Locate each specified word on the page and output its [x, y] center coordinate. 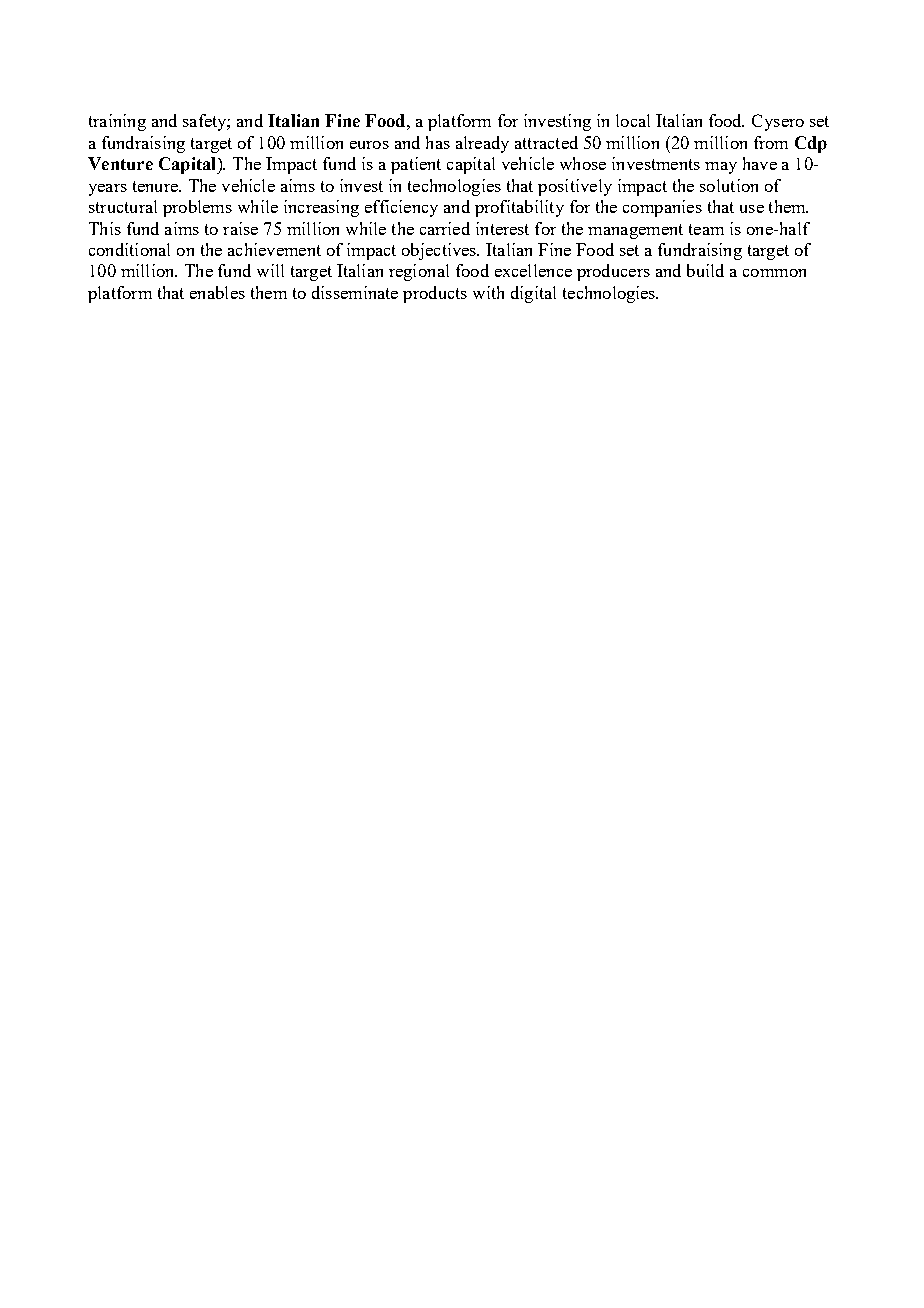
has [438, 142]
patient [416, 165]
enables [217, 292]
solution [729, 185]
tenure [156, 186]
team [706, 229]
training [117, 122]
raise [240, 228]
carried [445, 228]
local [633, 120]
